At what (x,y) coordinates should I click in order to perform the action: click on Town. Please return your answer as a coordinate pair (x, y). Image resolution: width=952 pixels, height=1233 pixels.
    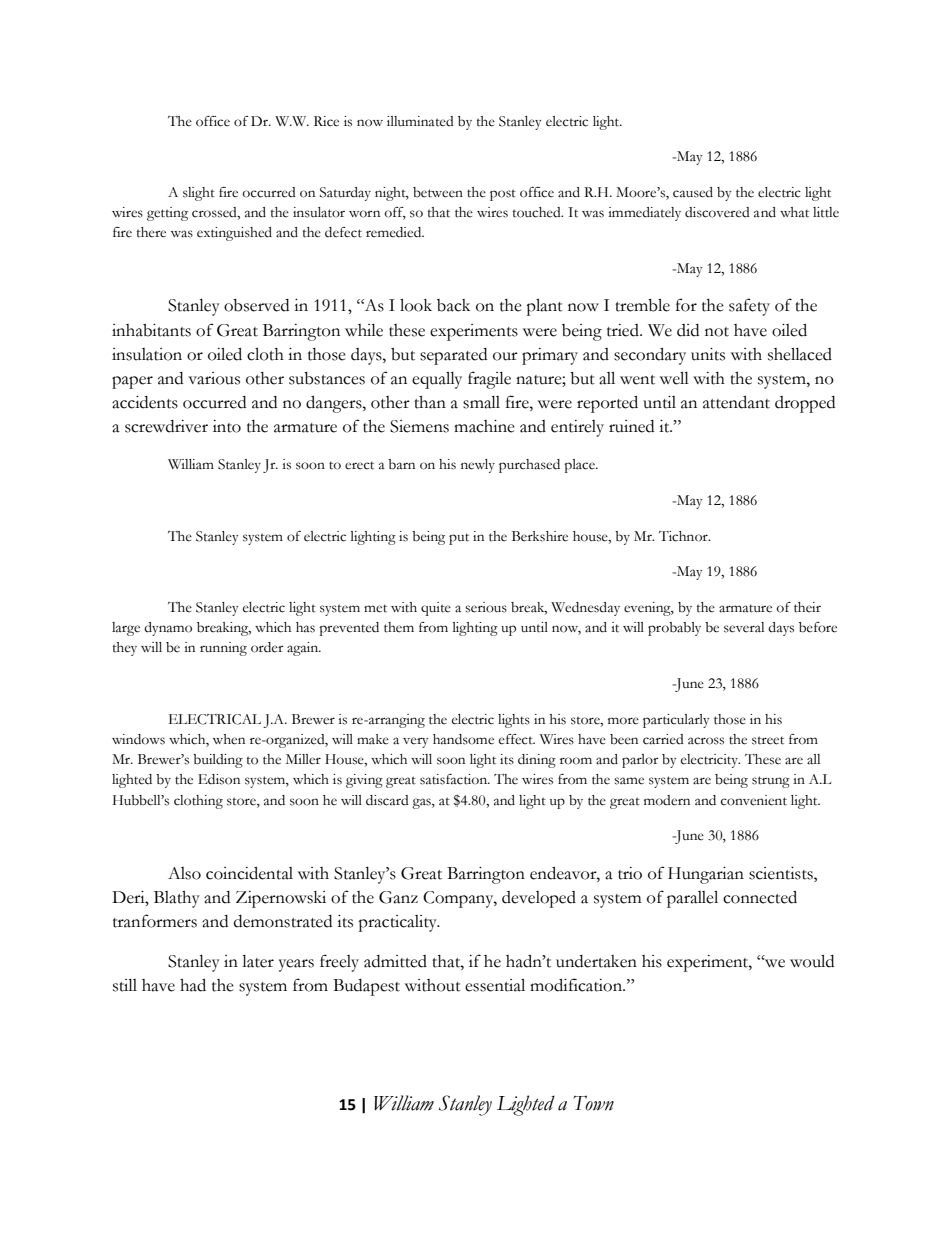
    Looking at the image, I should click on (593, 1103).
